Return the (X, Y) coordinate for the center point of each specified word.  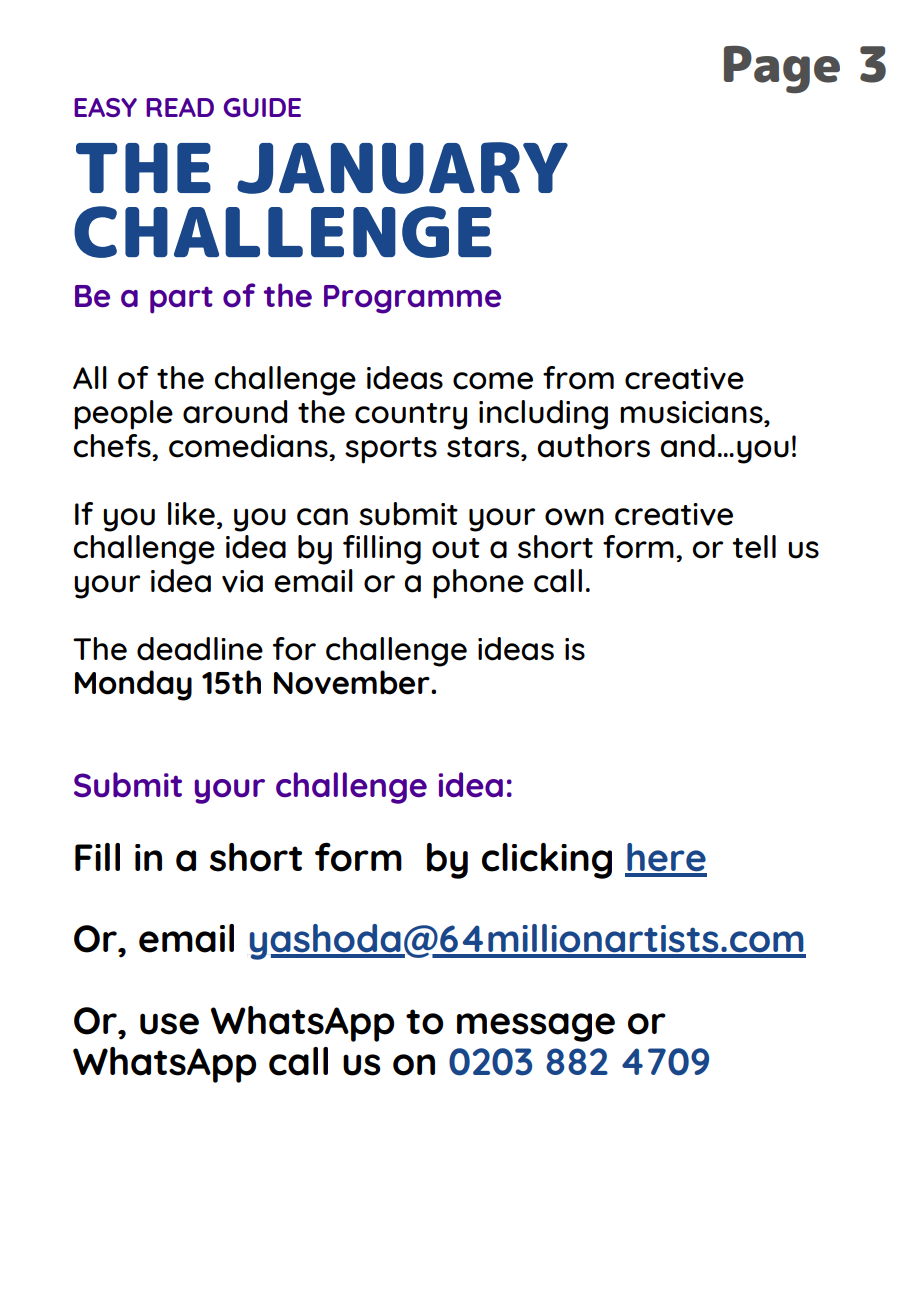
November (353, 682)
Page (782, 70)
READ (180, 107)
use (169, 1024)
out (456, 548)
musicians (692, 412)
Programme (412, 299)
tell (754, 547)
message (536, 1027)
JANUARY (402, 168)
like (191, 514)
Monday (133, 685)
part (181, 300)
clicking (547, 861)
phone (478, 584)
